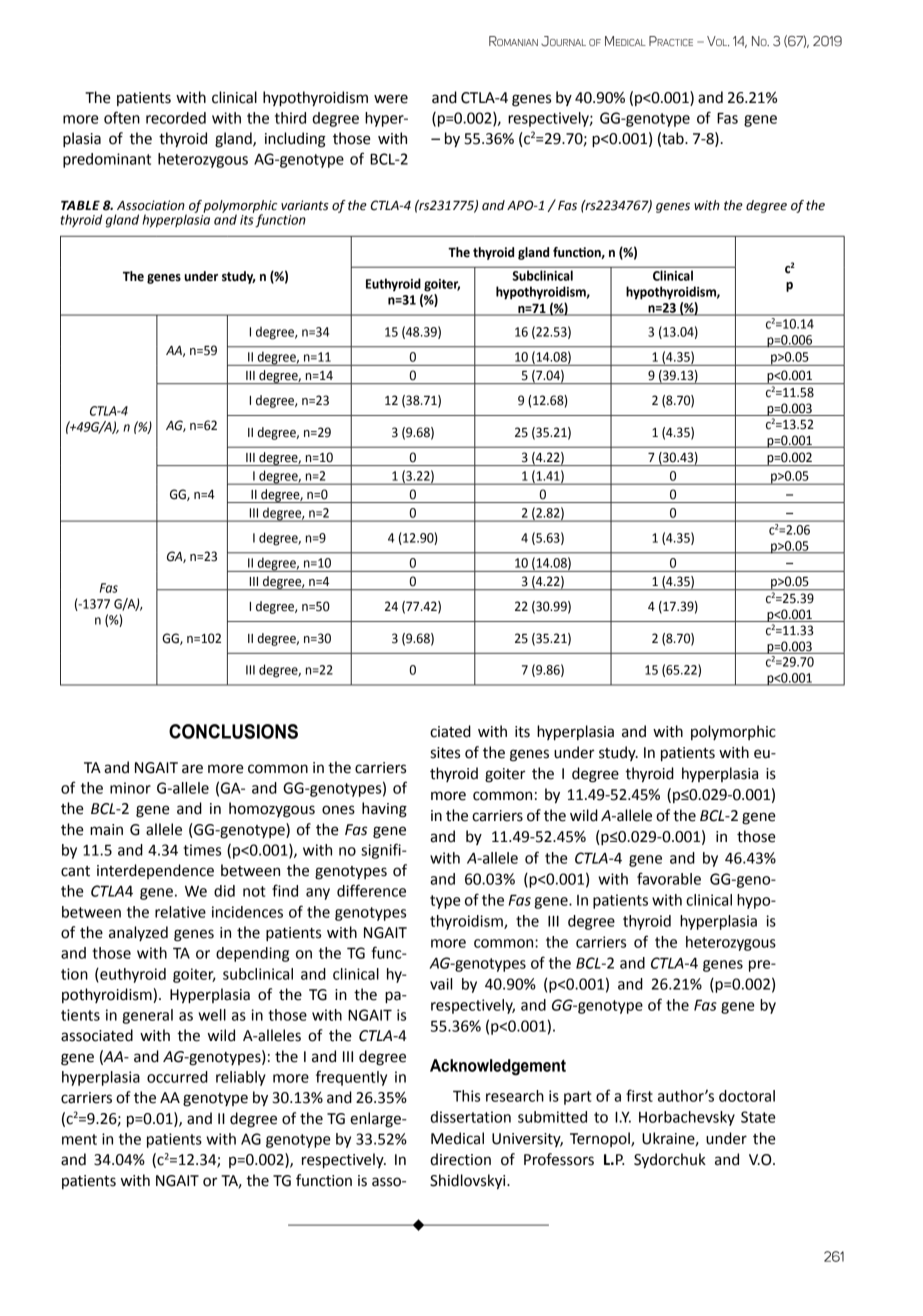 The width and height of the screenshot is (923, 1316). I want to click on including, so click(295, 140).
